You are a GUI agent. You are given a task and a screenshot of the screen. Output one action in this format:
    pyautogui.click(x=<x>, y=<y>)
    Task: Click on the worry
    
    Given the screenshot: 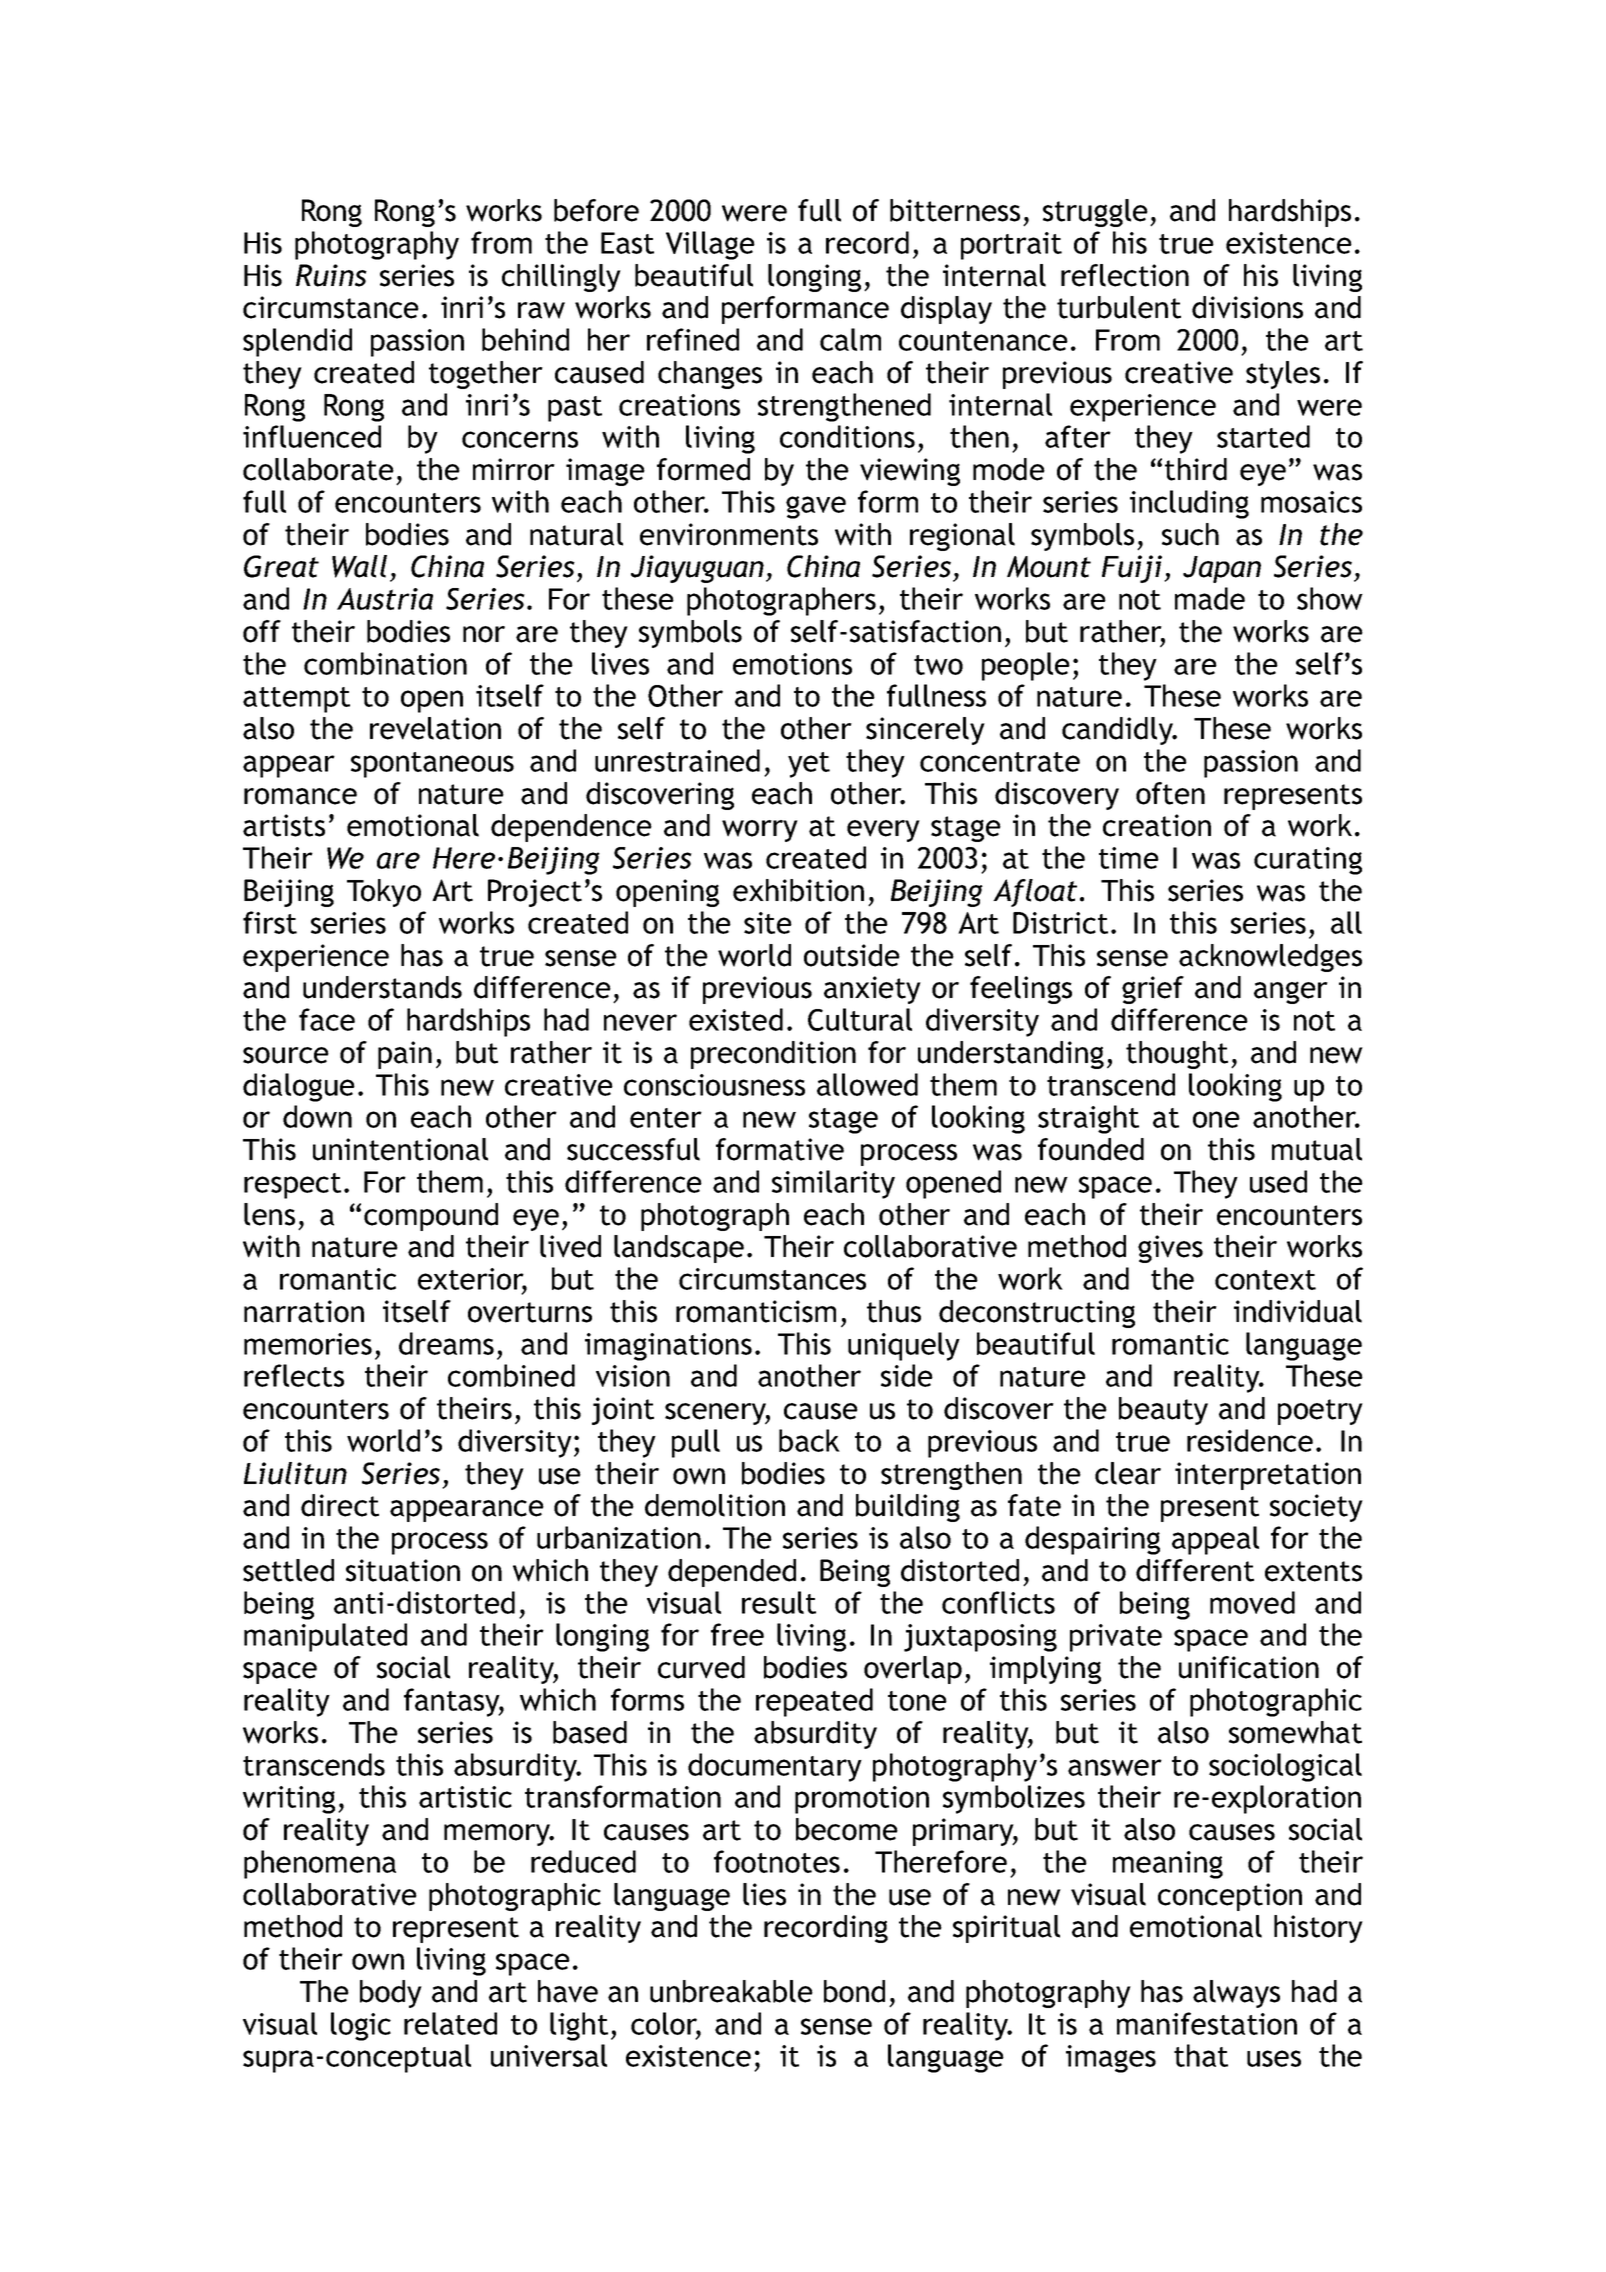 What is the action you would take?
    pyautogui.click(x=760, y=831)
